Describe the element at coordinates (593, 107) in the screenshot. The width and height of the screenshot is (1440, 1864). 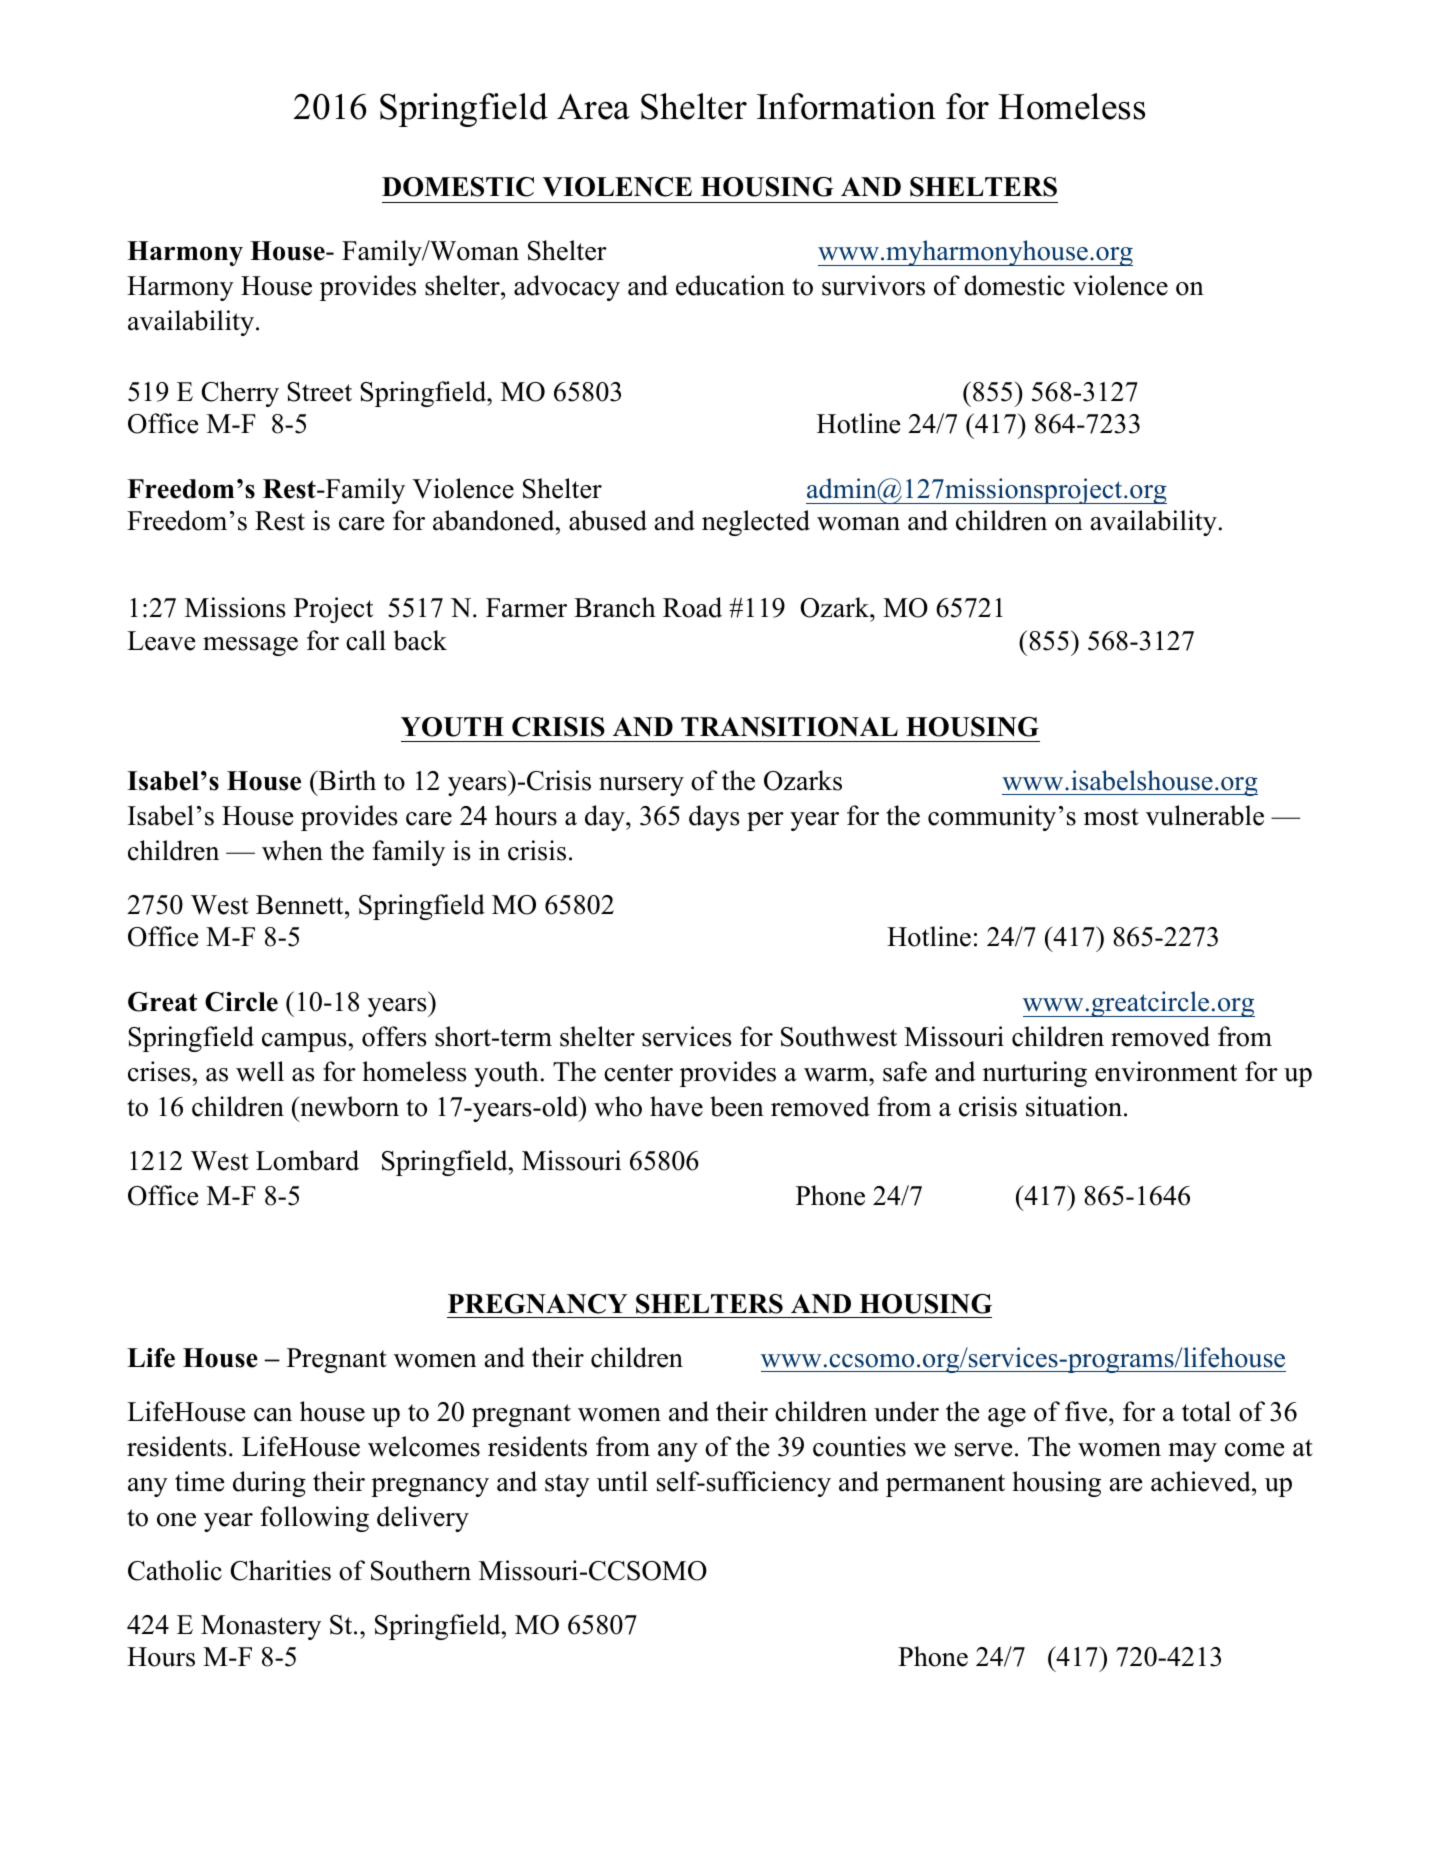
I see `Area` at that location.
